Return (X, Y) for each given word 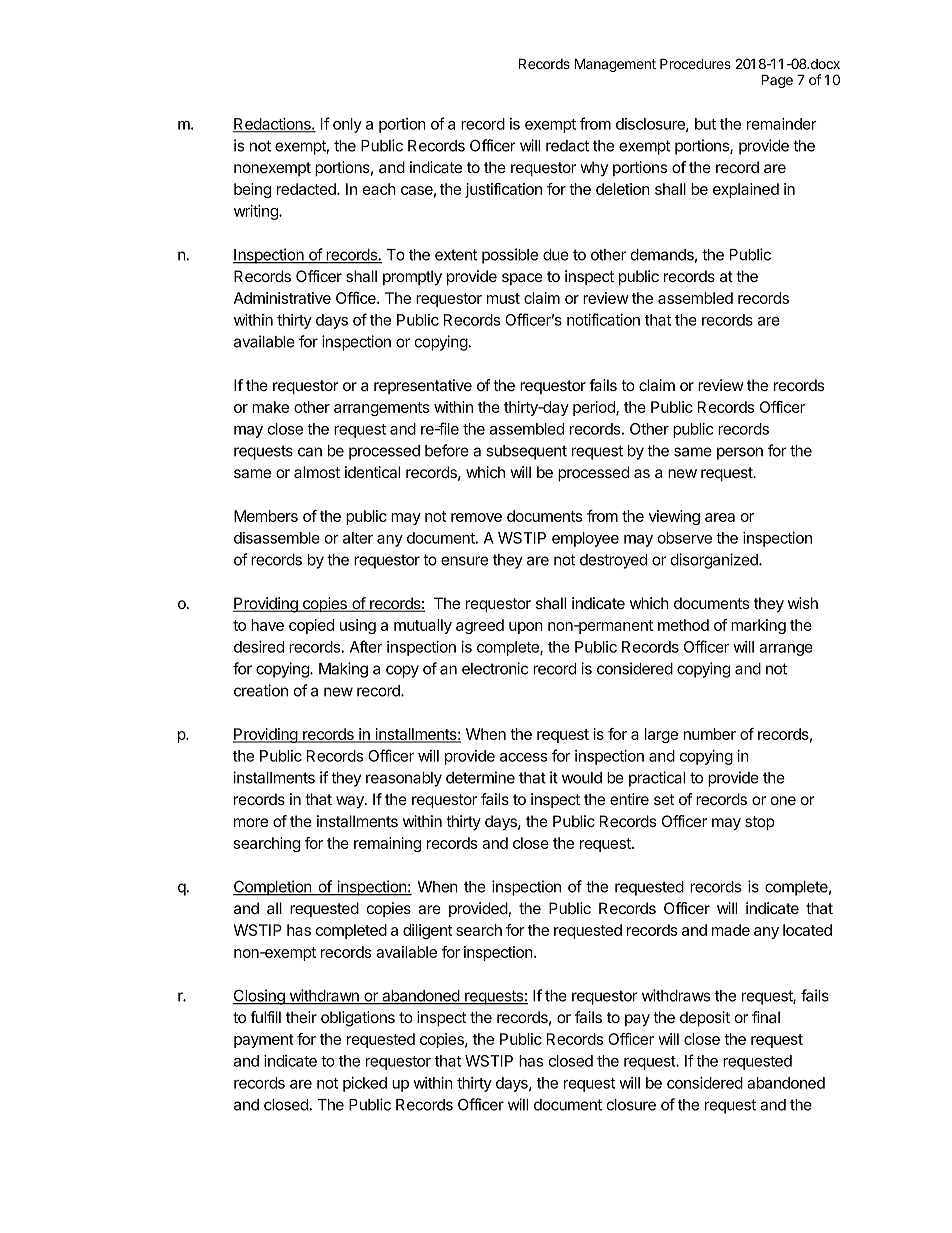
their (301, 1017)
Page (777, 81)
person (740, 453)
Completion (273, 888)
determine (480, 777)
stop (760, 823)
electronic (495, 668)
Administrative (282, 298)
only (347, 125)
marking (758, 626)
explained (746, 190)
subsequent (526, 452)
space (522, 279)
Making (343, 670)
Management (615, 65)
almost (317, 472)
